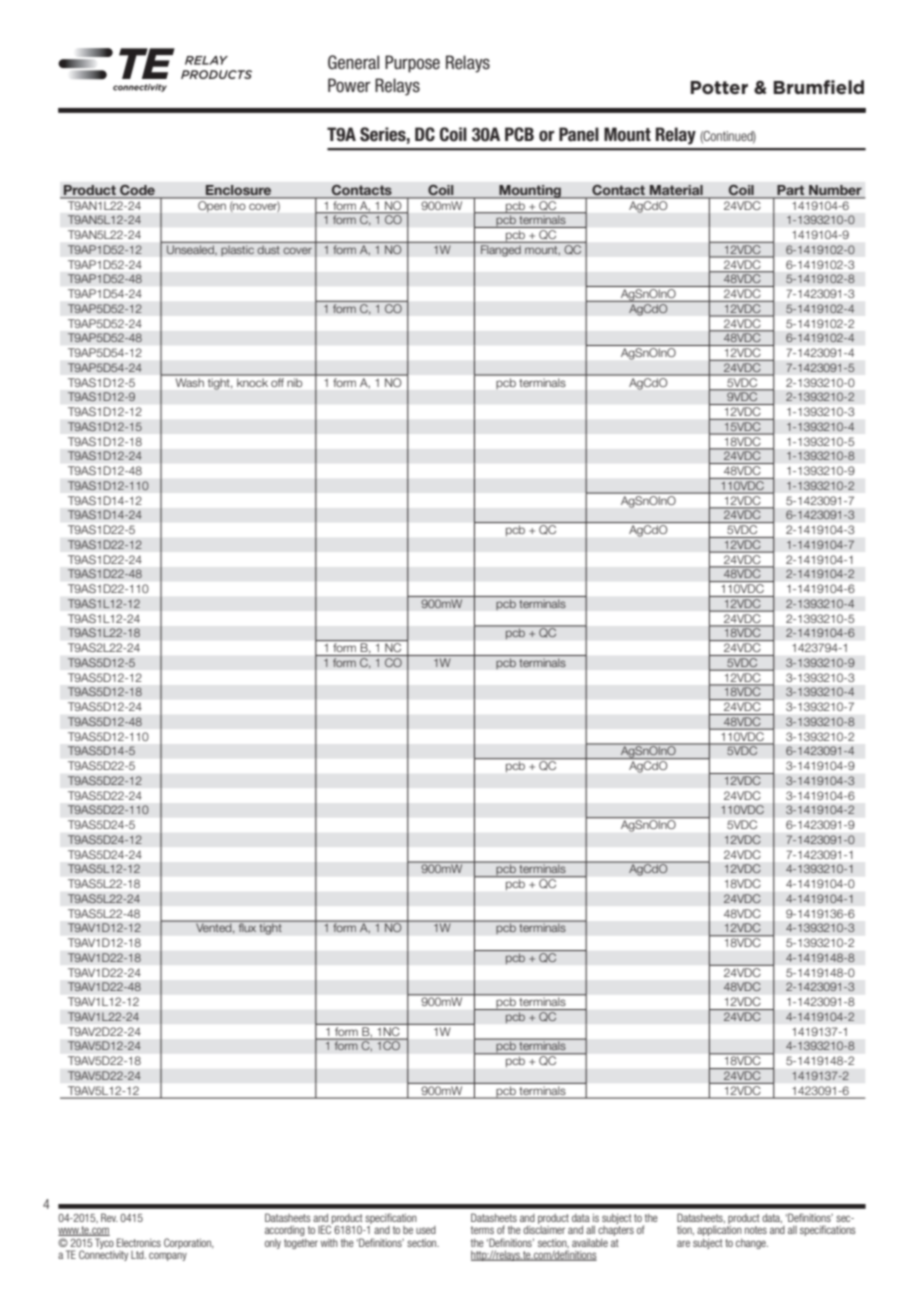 The image size is (924, 1308). Describe the element at coordinates (268, 249) in the image. I see `dust` at that location.
